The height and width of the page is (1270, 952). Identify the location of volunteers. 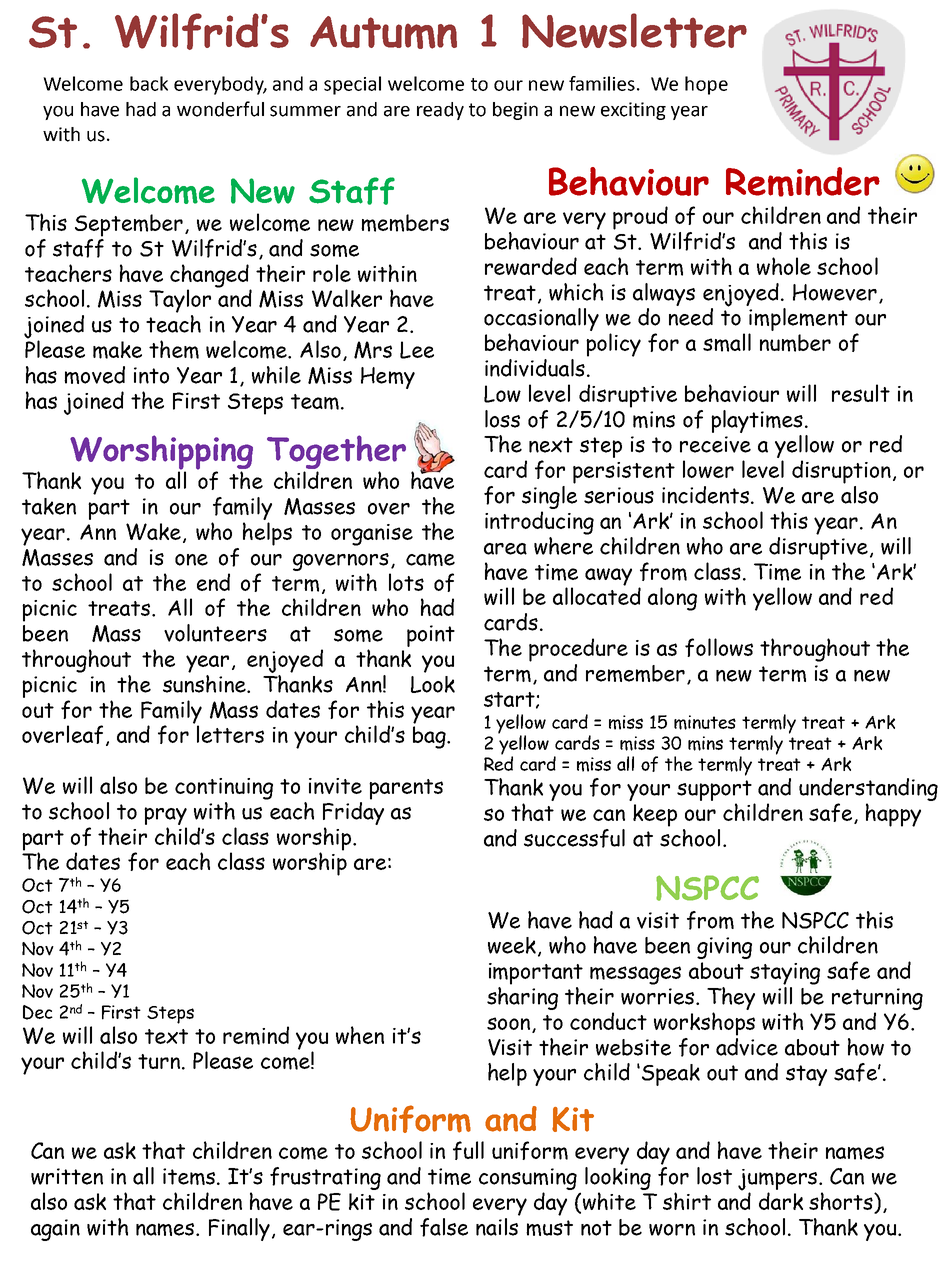
(215, 633).
